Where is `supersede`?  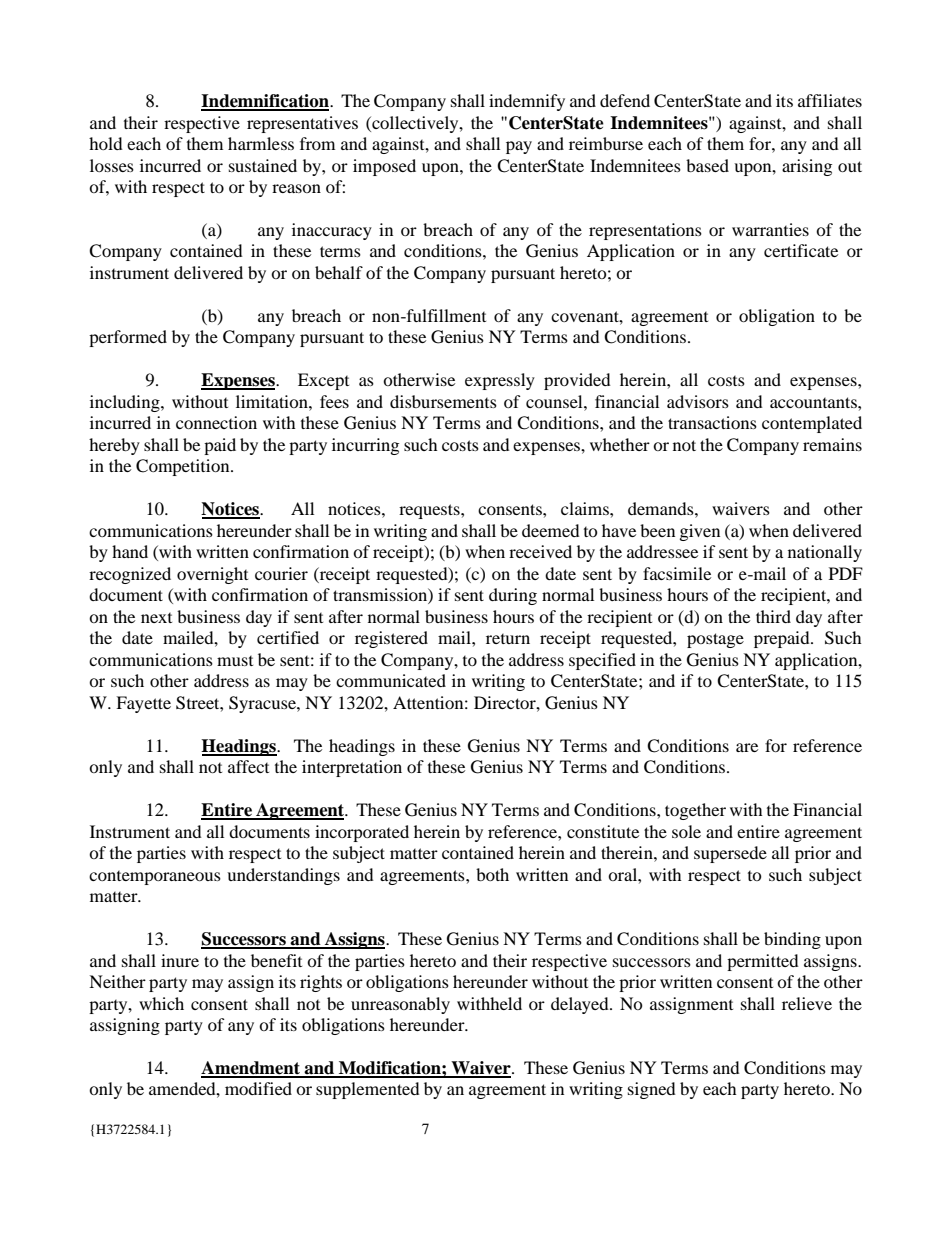 supersede is located at coordinates (730, 854).
